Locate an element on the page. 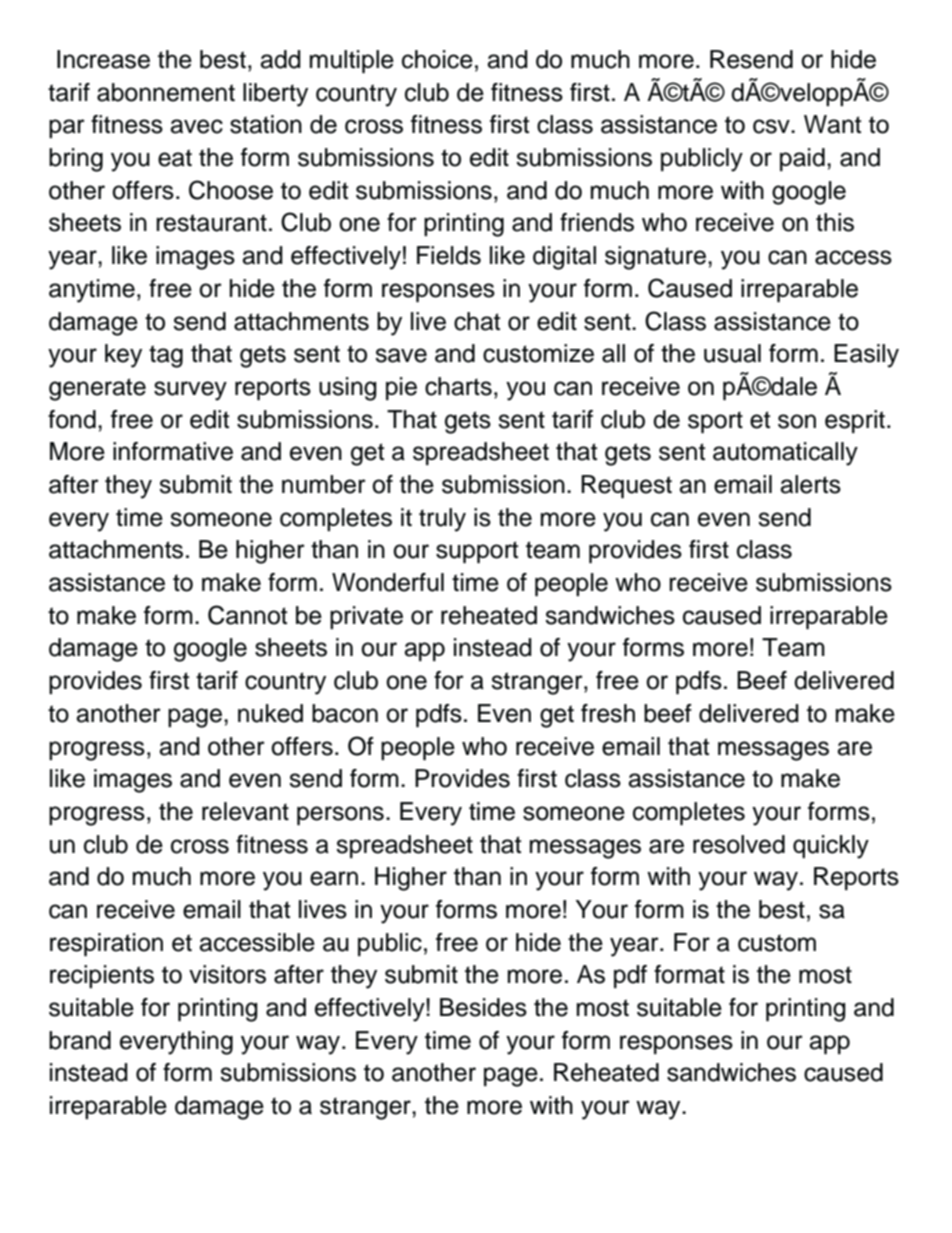 The image size is (952, 1233). choice is located at coordinates (437, 59).
